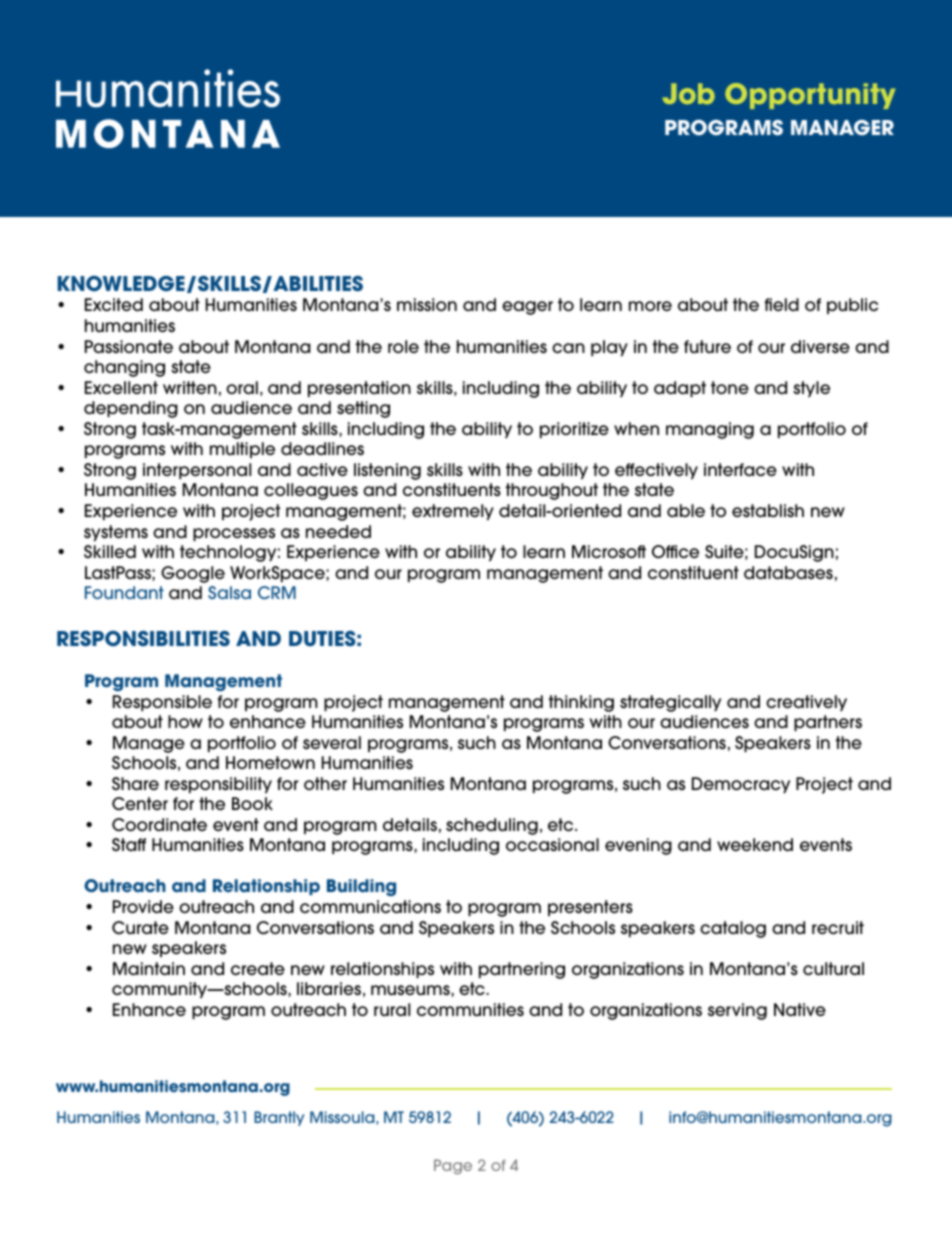  What do you see at coordinates (143, 638) in the image?
I see `RESPONSIBILITIES` at bounding box center [143, 638].
